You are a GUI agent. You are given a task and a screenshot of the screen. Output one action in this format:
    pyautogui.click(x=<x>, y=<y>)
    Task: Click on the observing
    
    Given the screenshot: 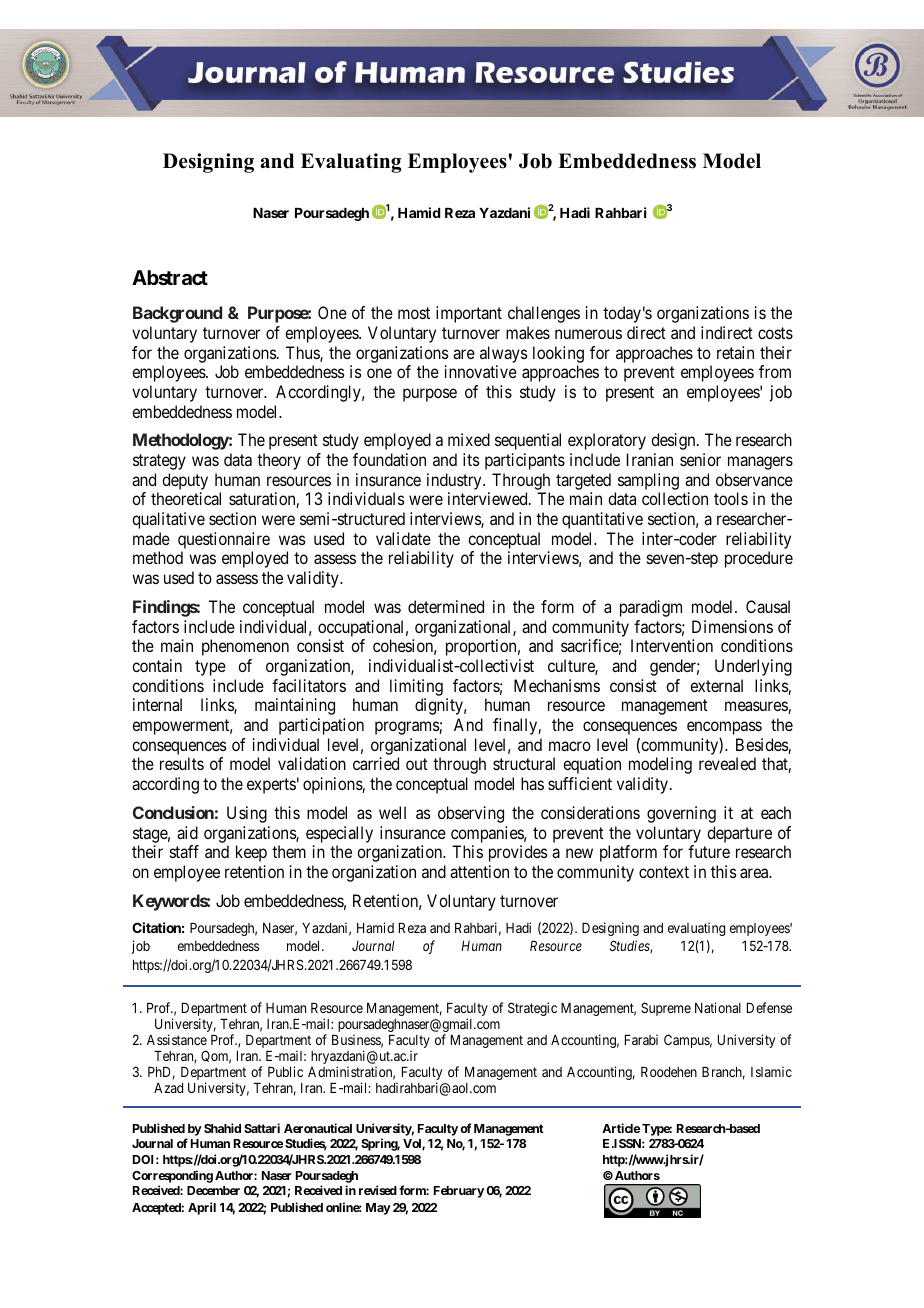 What is the action you would take?
    pyautogui.click(x=471, y=814)
